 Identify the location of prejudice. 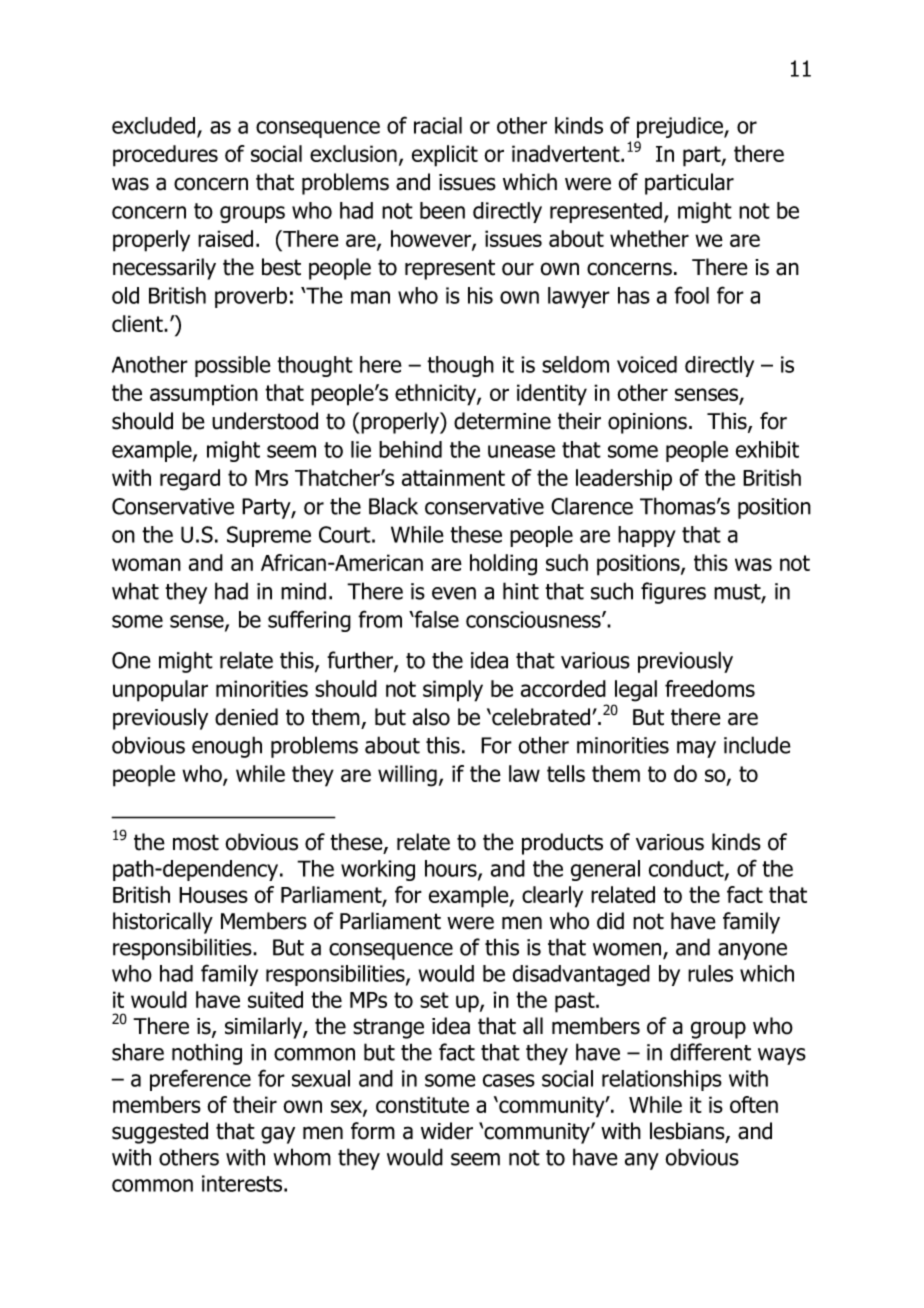
(681, 127).
